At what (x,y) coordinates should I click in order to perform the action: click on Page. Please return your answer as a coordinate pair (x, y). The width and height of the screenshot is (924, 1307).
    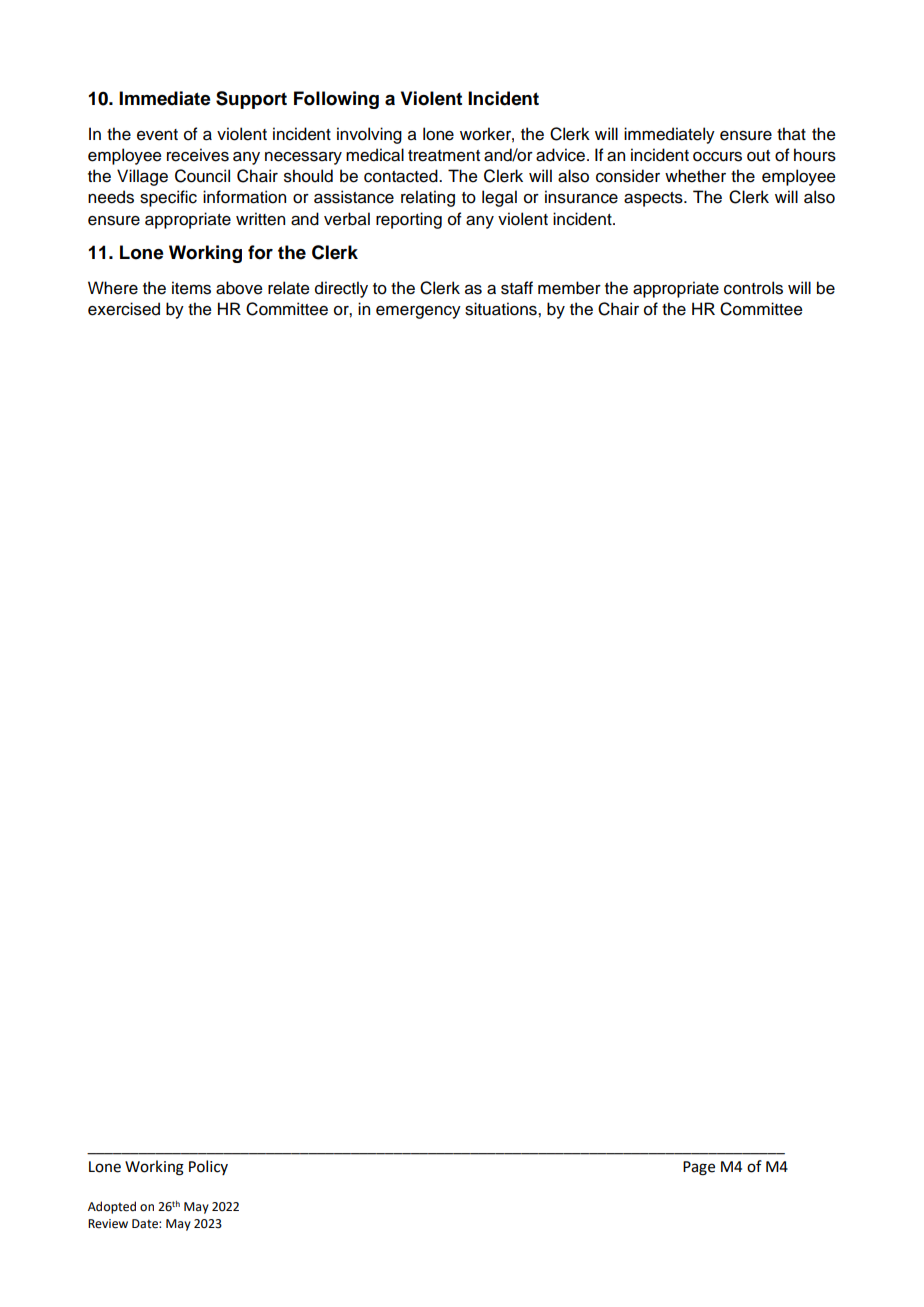
    Looking at the image, I should click on (699, 1168).
